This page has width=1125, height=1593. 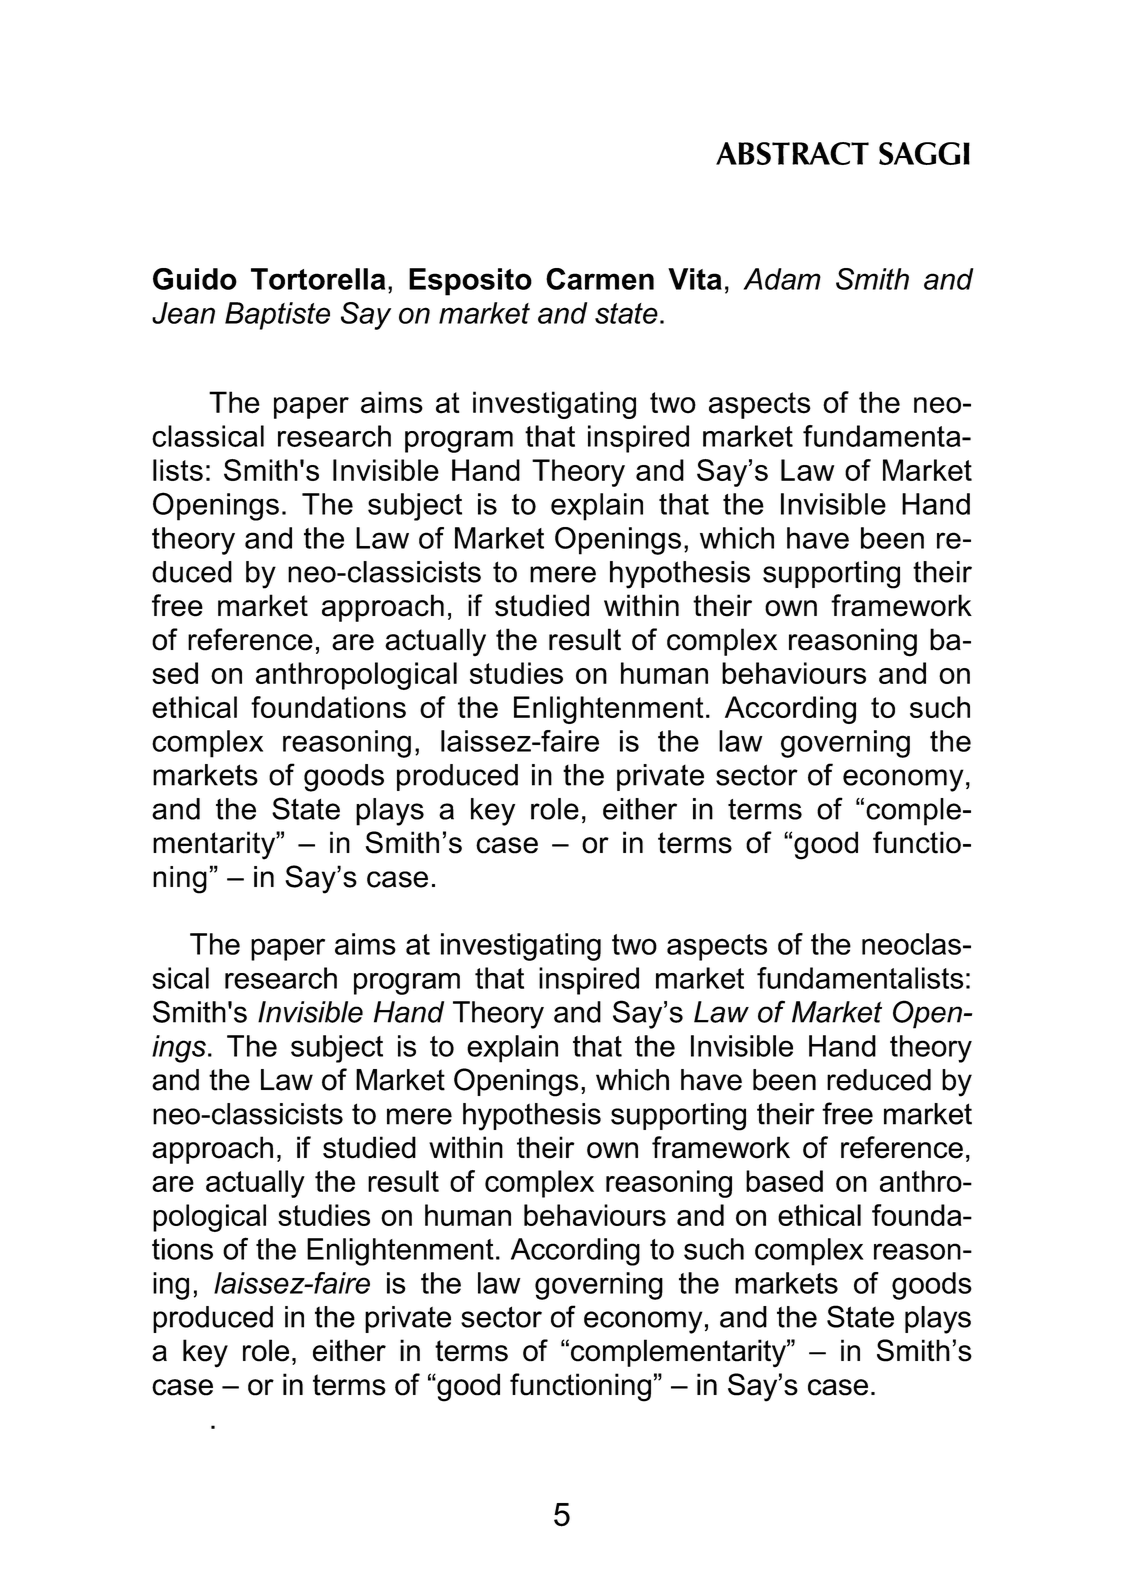 I want to click on Vita, so click(x=695, y=279).
